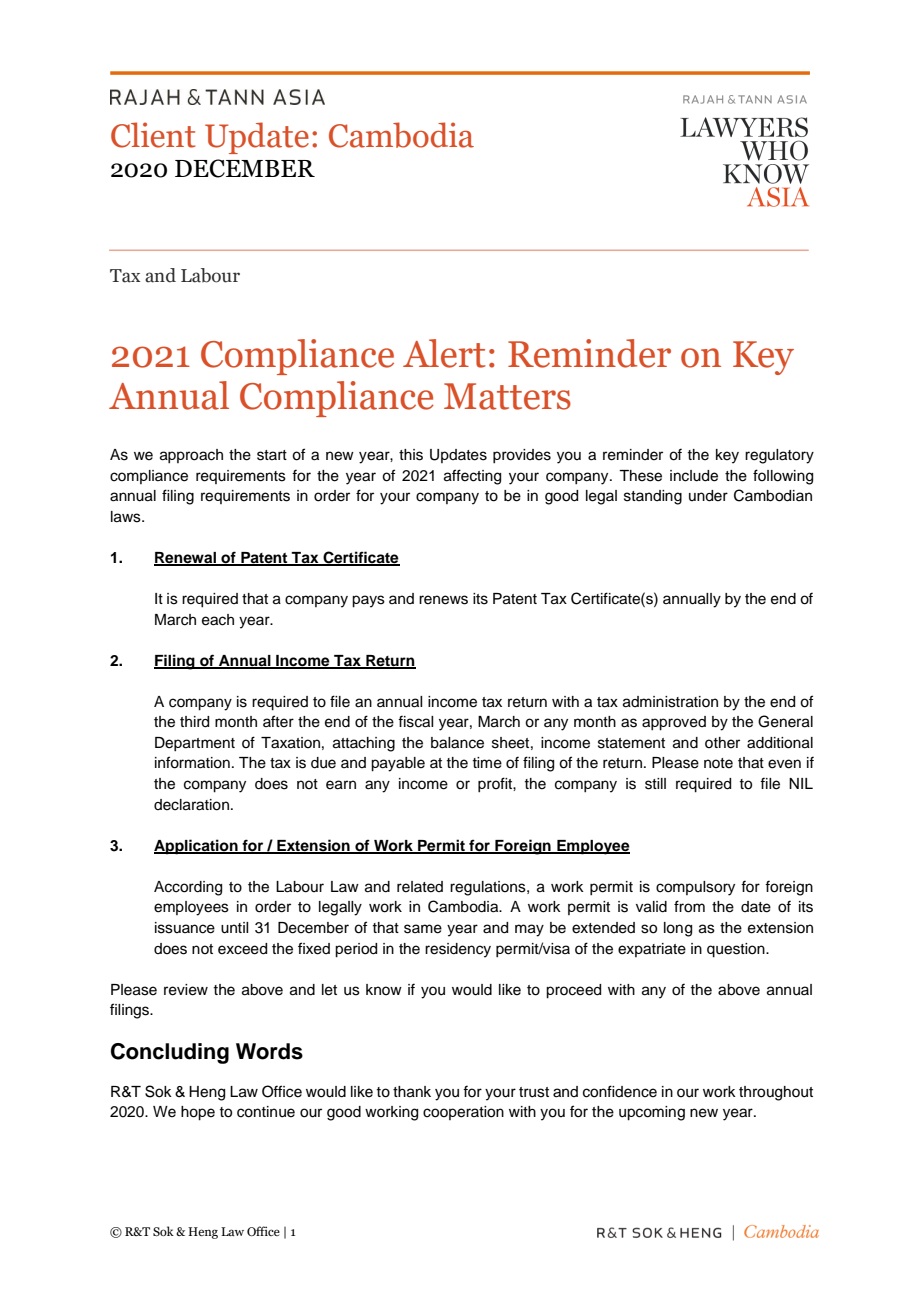 The height and width of the image is (1309, 924). I want to click on each, so click(218, 620).
